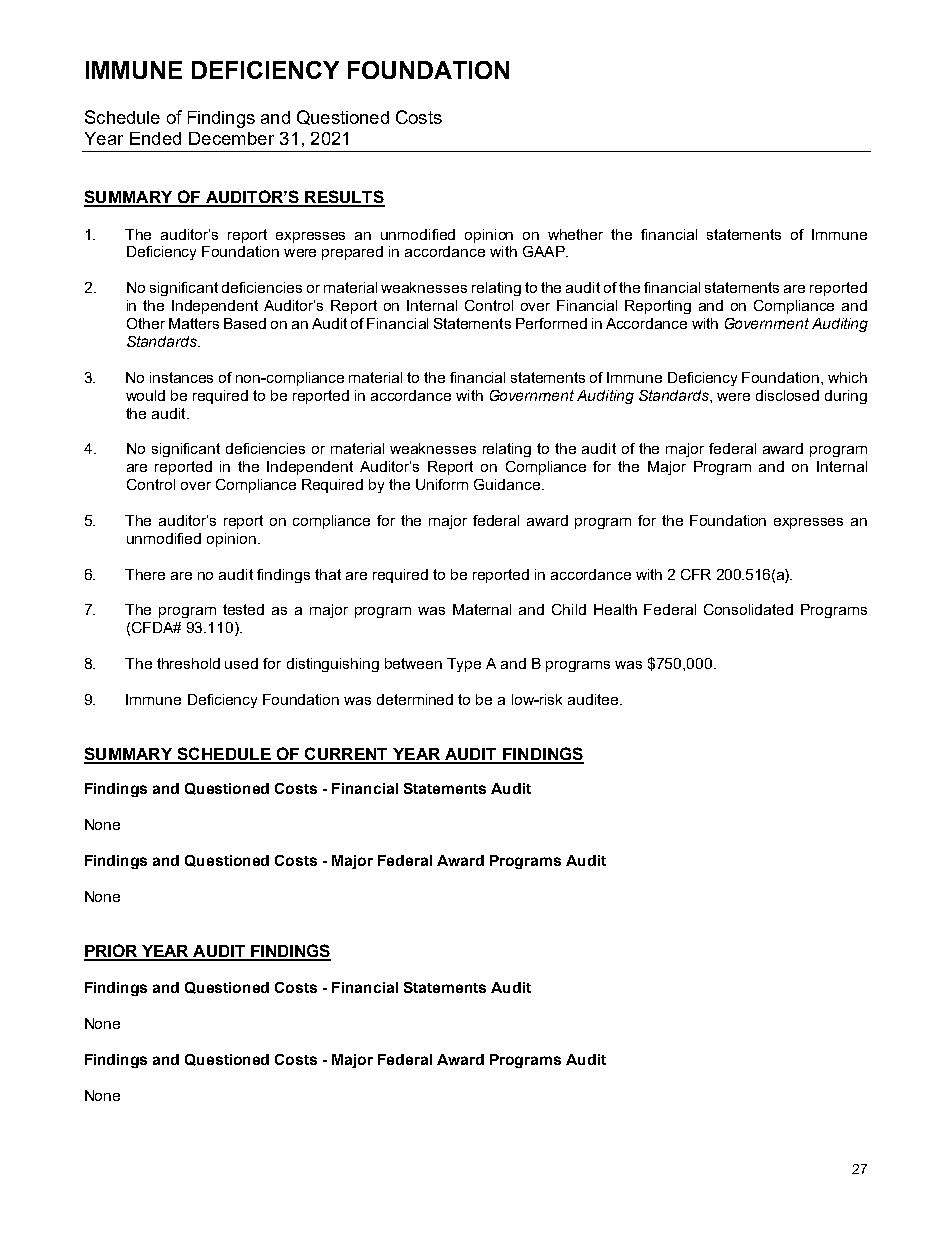 The width and height of the image is (952, 1233). I want to click on Performed, so click(551, 323).
